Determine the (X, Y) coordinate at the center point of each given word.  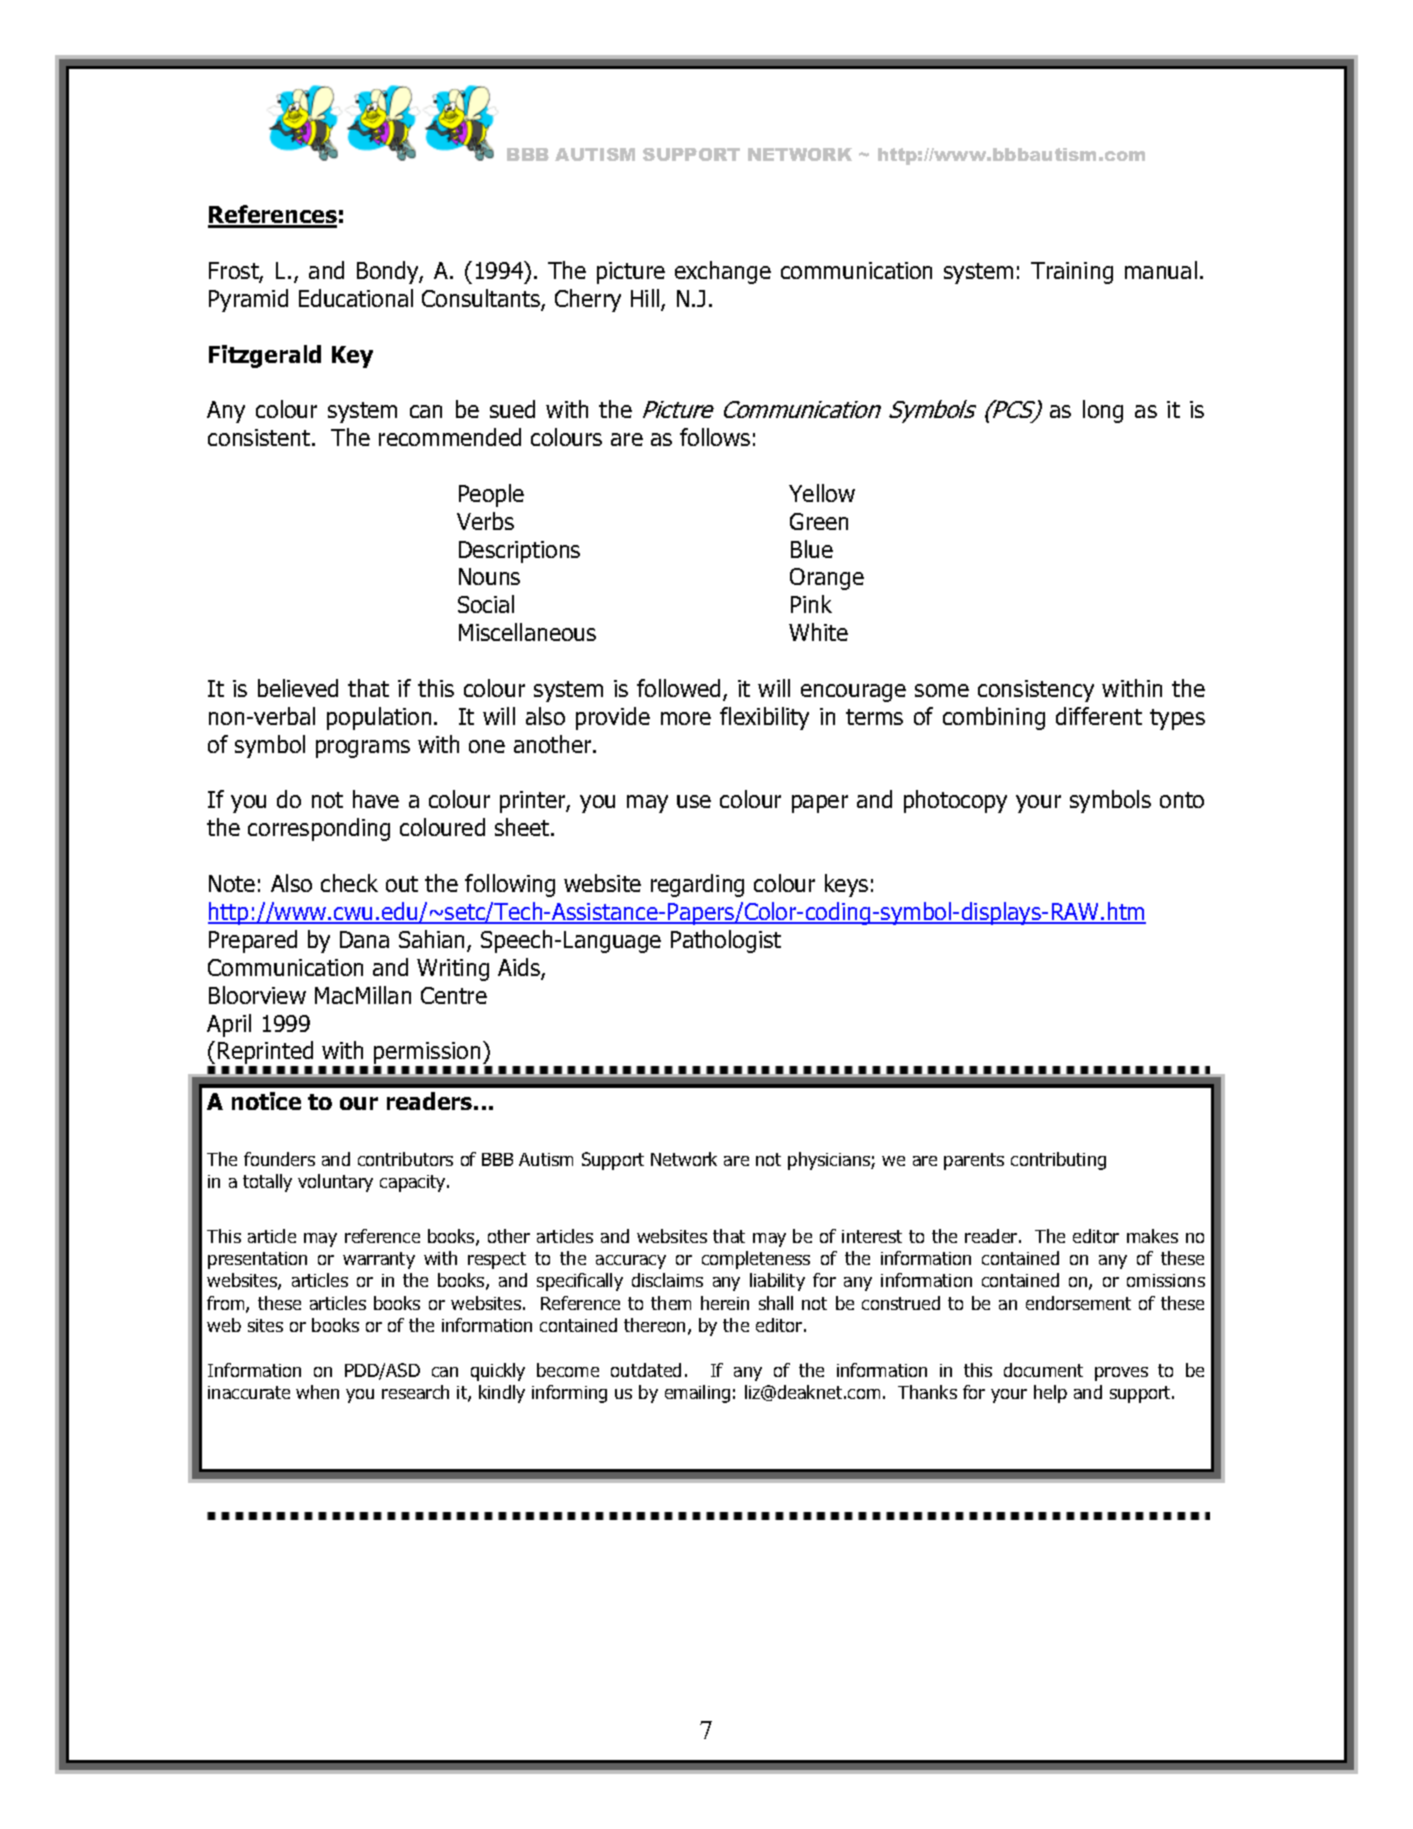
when (317, 1392)
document (1043, 1370)
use (694, 801)
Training (1072, 273)
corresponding (319, 829)
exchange (723, 272)
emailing (697, 1394)
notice (266, 1101)
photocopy (955, 801)
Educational (356, 298)
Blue (812, 549)
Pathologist (726, 941)
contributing (1058, 1161)
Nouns (489, 576)
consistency (1036, 691)
